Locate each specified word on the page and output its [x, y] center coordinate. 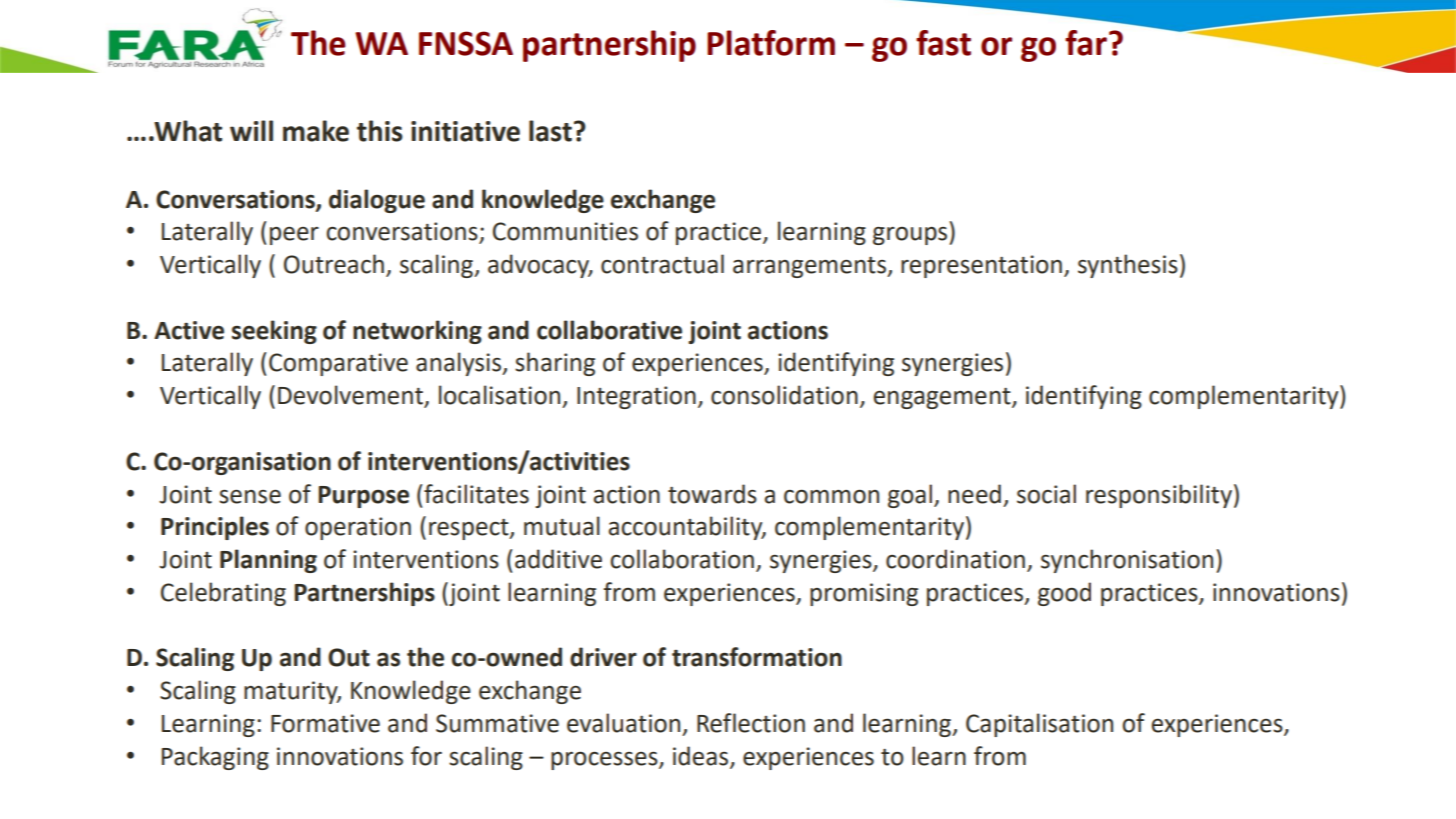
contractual [662, 264]
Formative [325, 723]
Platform [771, 43]
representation [981, 266]
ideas [702, 756]
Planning [268, 561]
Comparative [338, 364]
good [1064, 594]
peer [294, 235]
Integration [636, 397]
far [1086, 43]
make [316, 131]
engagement [943, 398]
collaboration [682, 559]
